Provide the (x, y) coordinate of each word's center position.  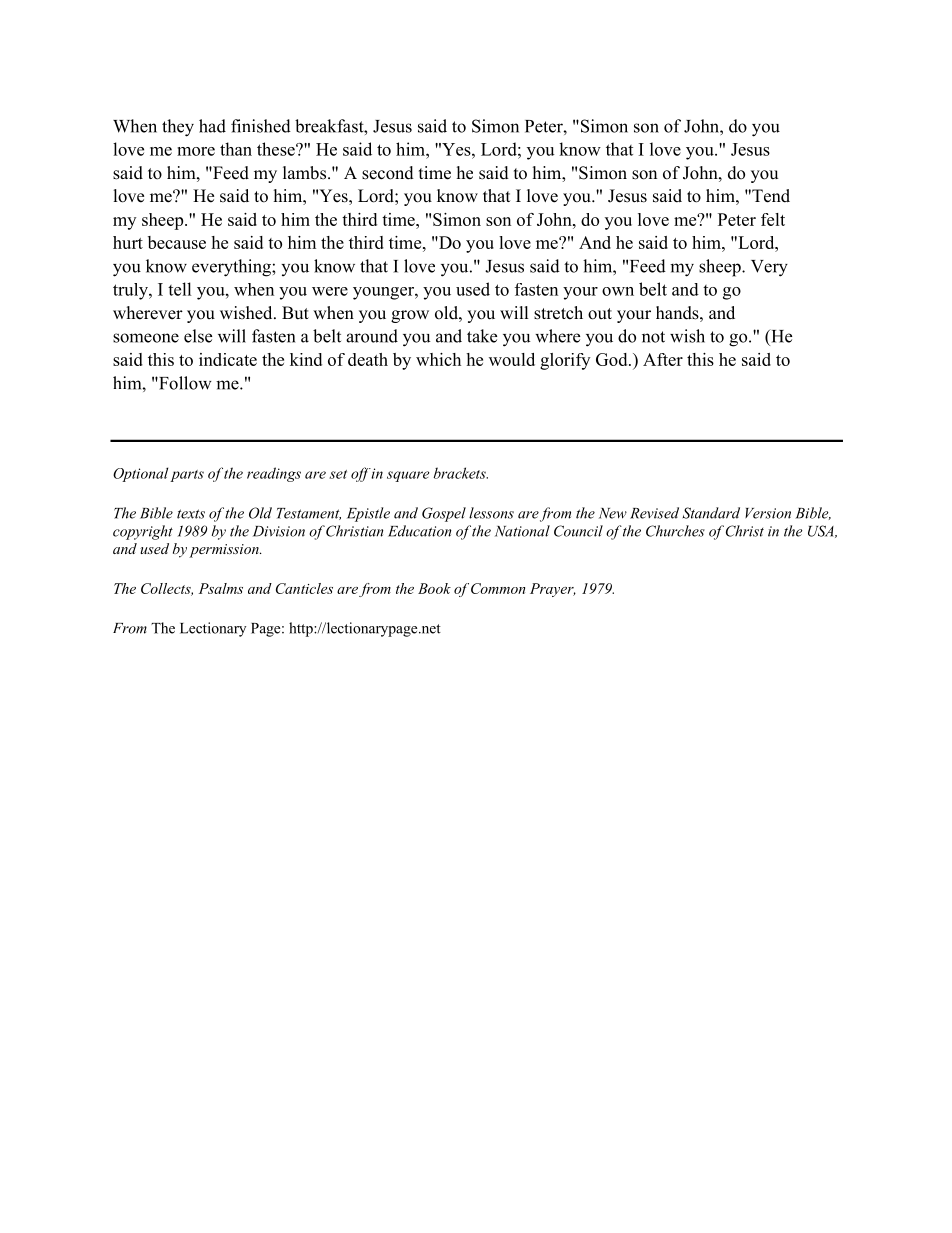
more (196, 151)
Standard (711, 513)
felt (773, 219)
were (330, 291)
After (663, 359)
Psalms (221, 588)
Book (434, 588)
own (618, 291)
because (177, 242)
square (408, 476)
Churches (675, 531)
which (438, 359)
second (388, 173)
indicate (228, 359)
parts (187, 476)
